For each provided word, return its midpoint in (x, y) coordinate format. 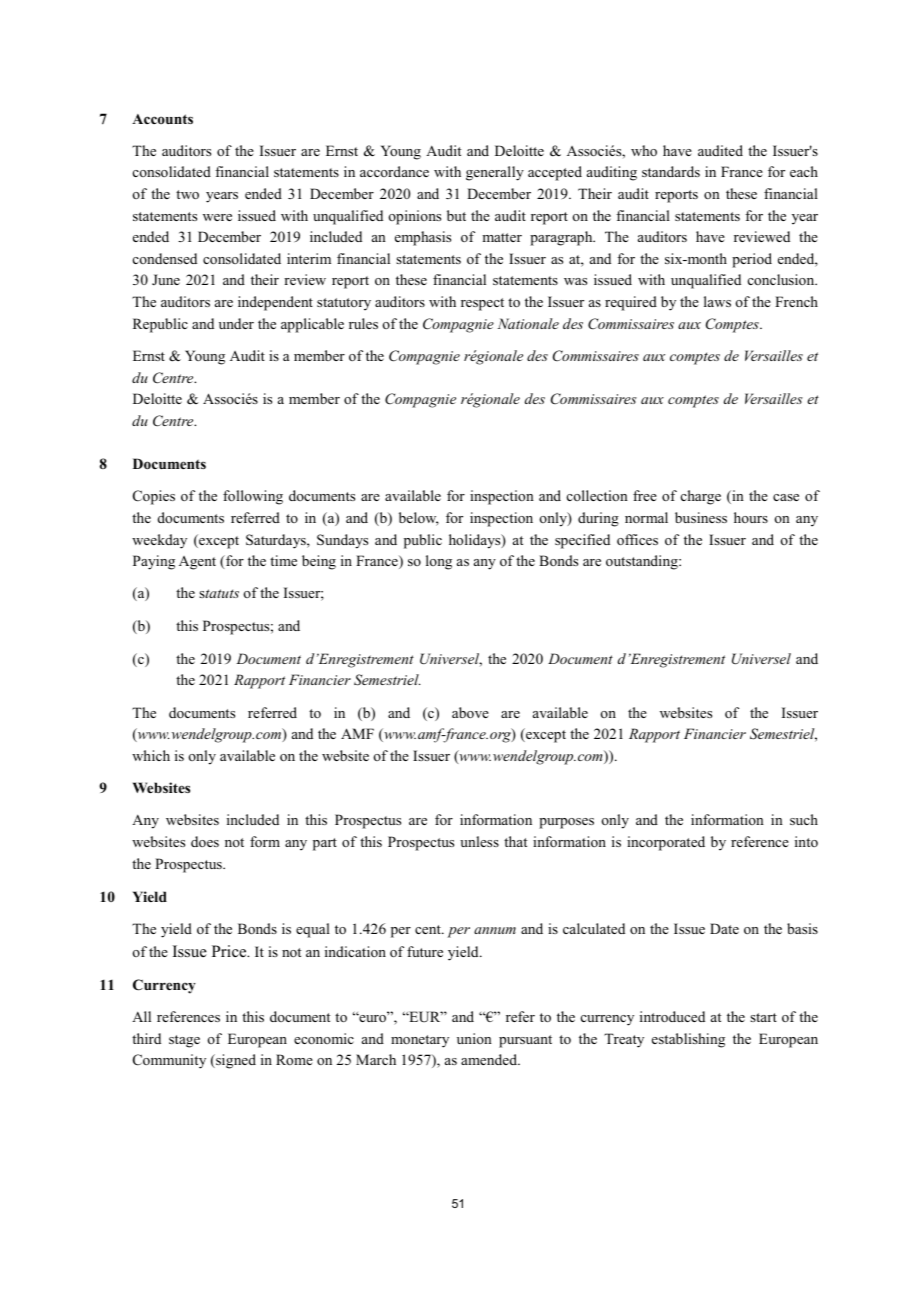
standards (671, 171)
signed (235, 1061)
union (474, 1038)
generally (495, 173)
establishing (688, 1040)
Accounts (162, 119)
